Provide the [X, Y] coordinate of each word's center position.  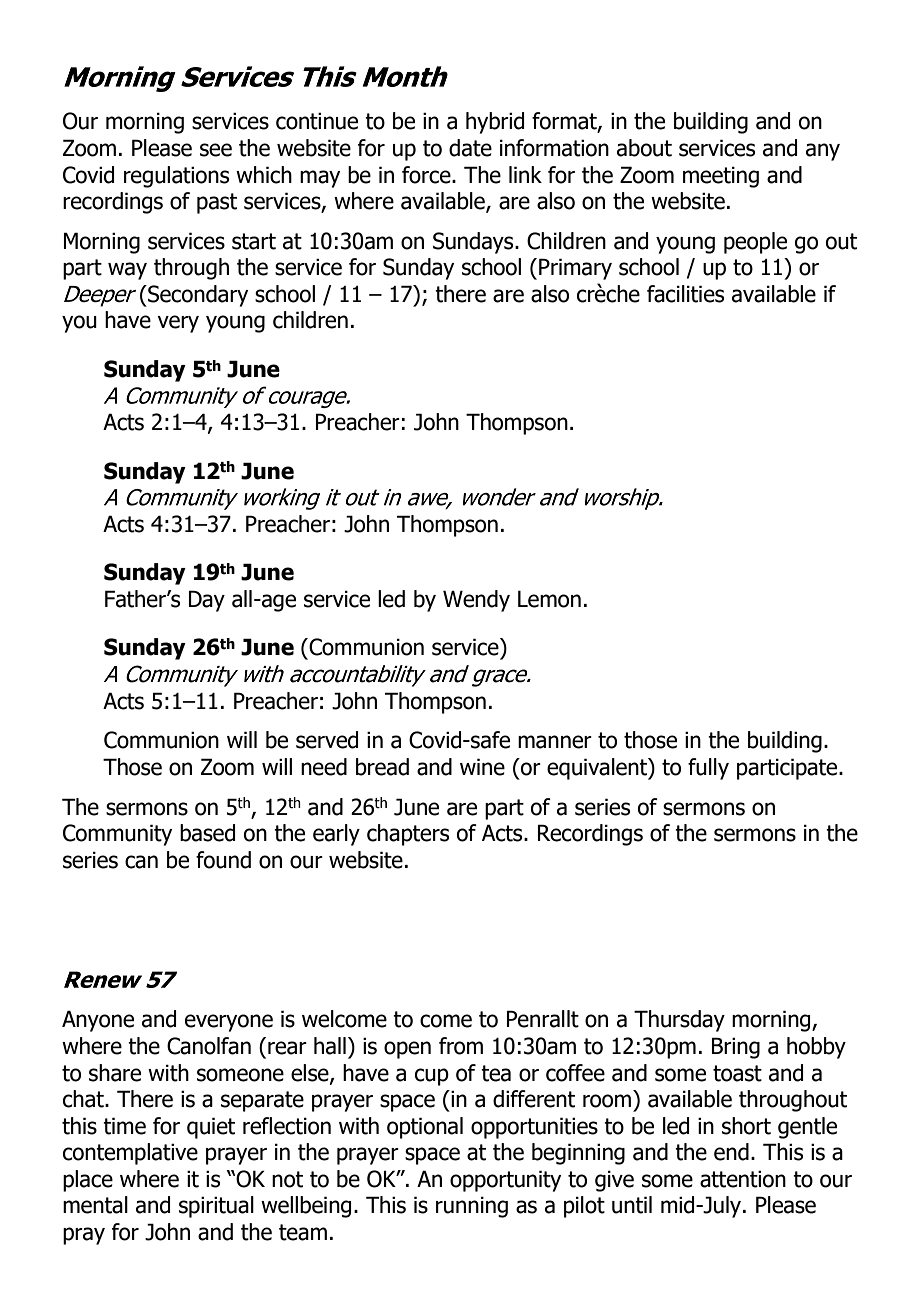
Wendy [476, 601]
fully [708, 769]
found [223, 860]
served [327, 740]
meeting [721, 177]
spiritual [216, 1207]
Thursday [679, 1021]
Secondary [197, 296]
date [470, 148]
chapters [408, 835]
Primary [575, 269]
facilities [685, 294]
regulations [176, 177]
